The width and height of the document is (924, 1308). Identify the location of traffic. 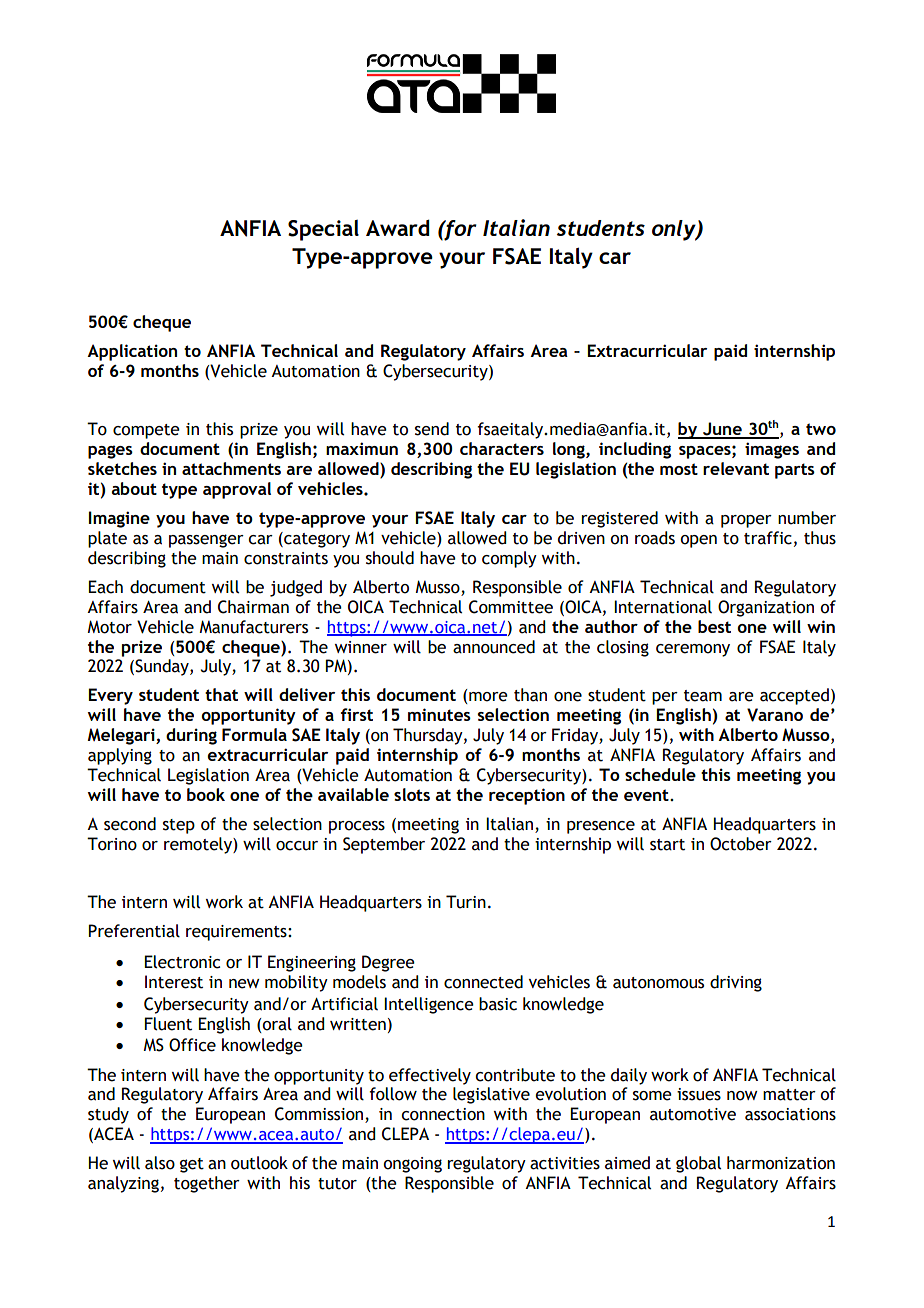
(768, 538).
